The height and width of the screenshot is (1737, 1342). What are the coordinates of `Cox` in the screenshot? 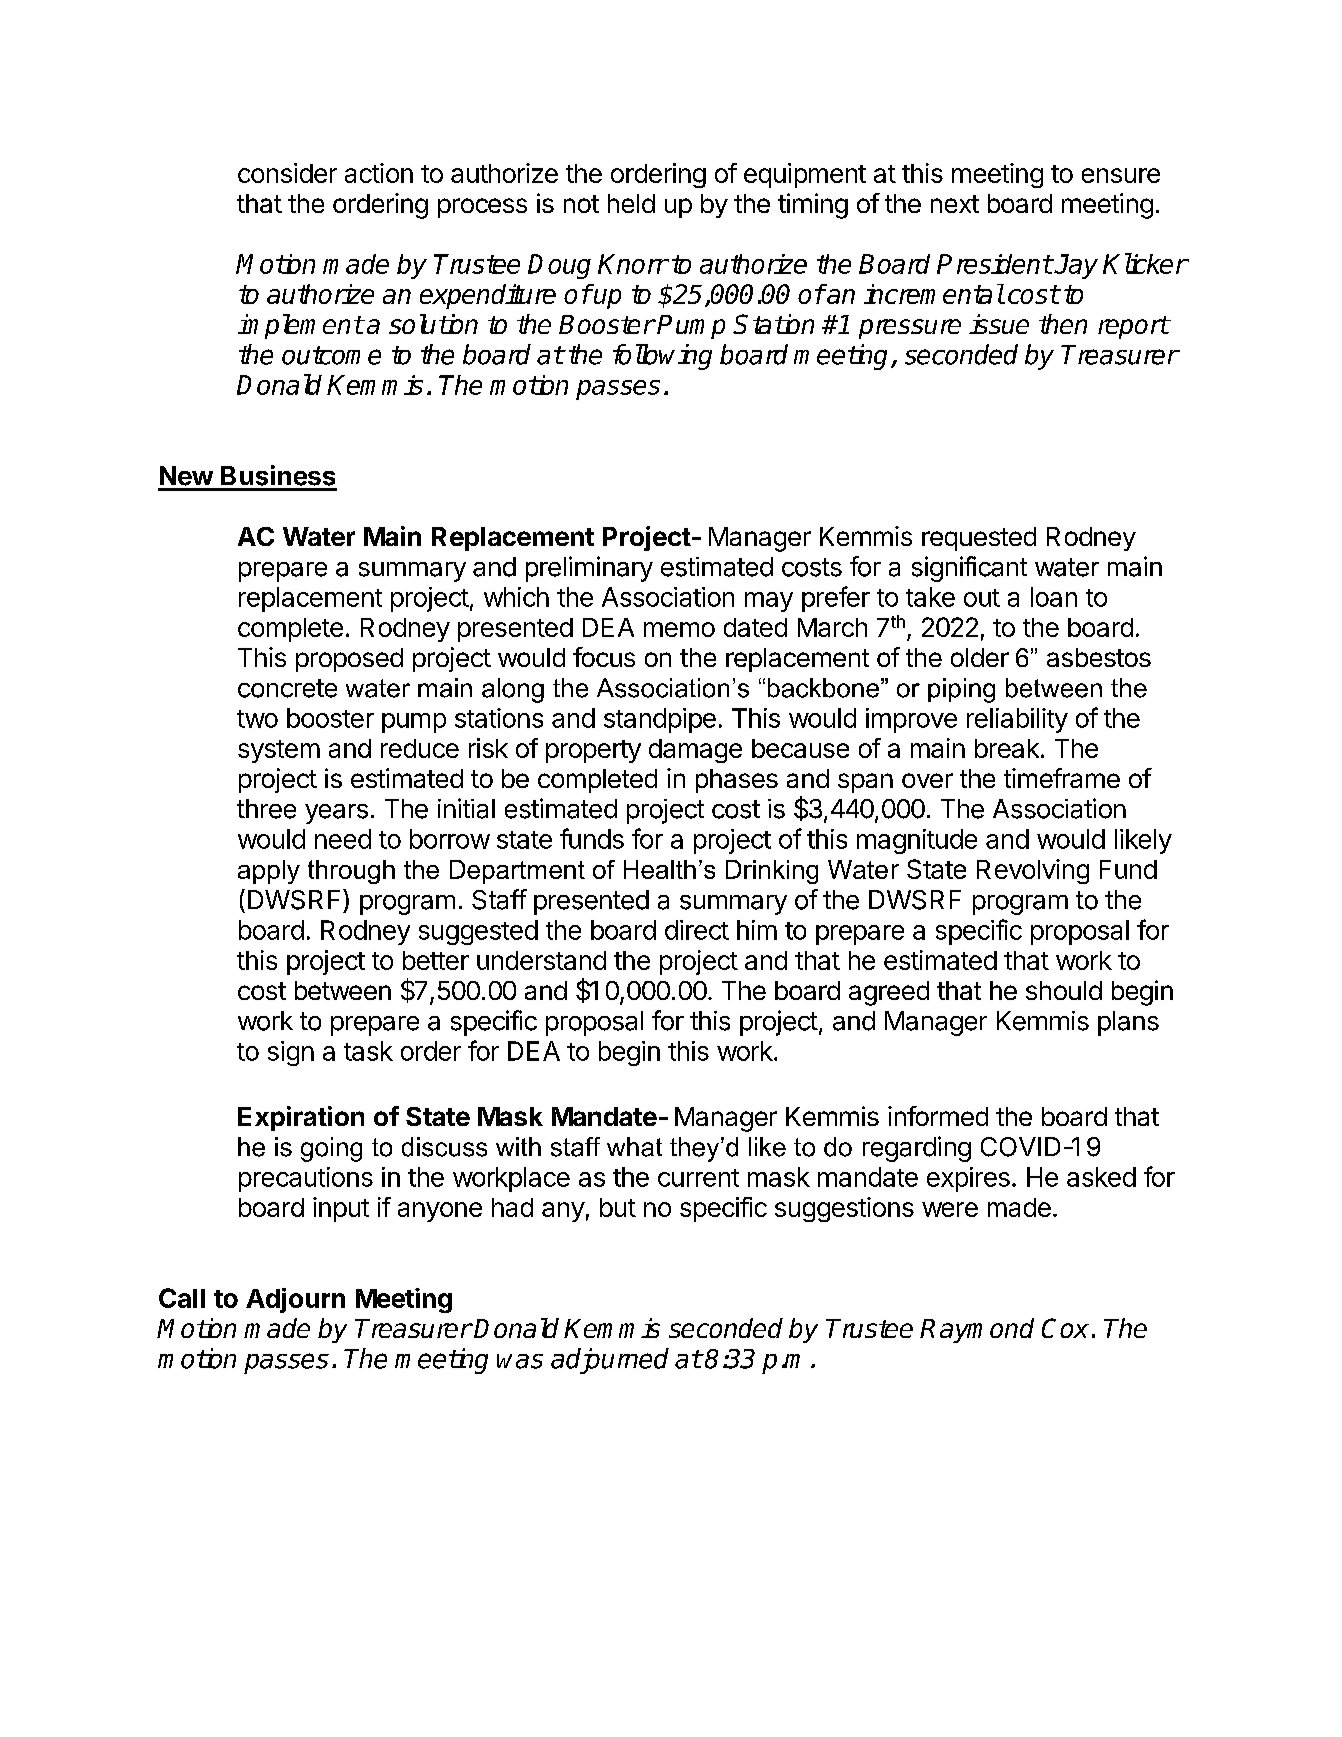 It's located at (1065, 1328).
